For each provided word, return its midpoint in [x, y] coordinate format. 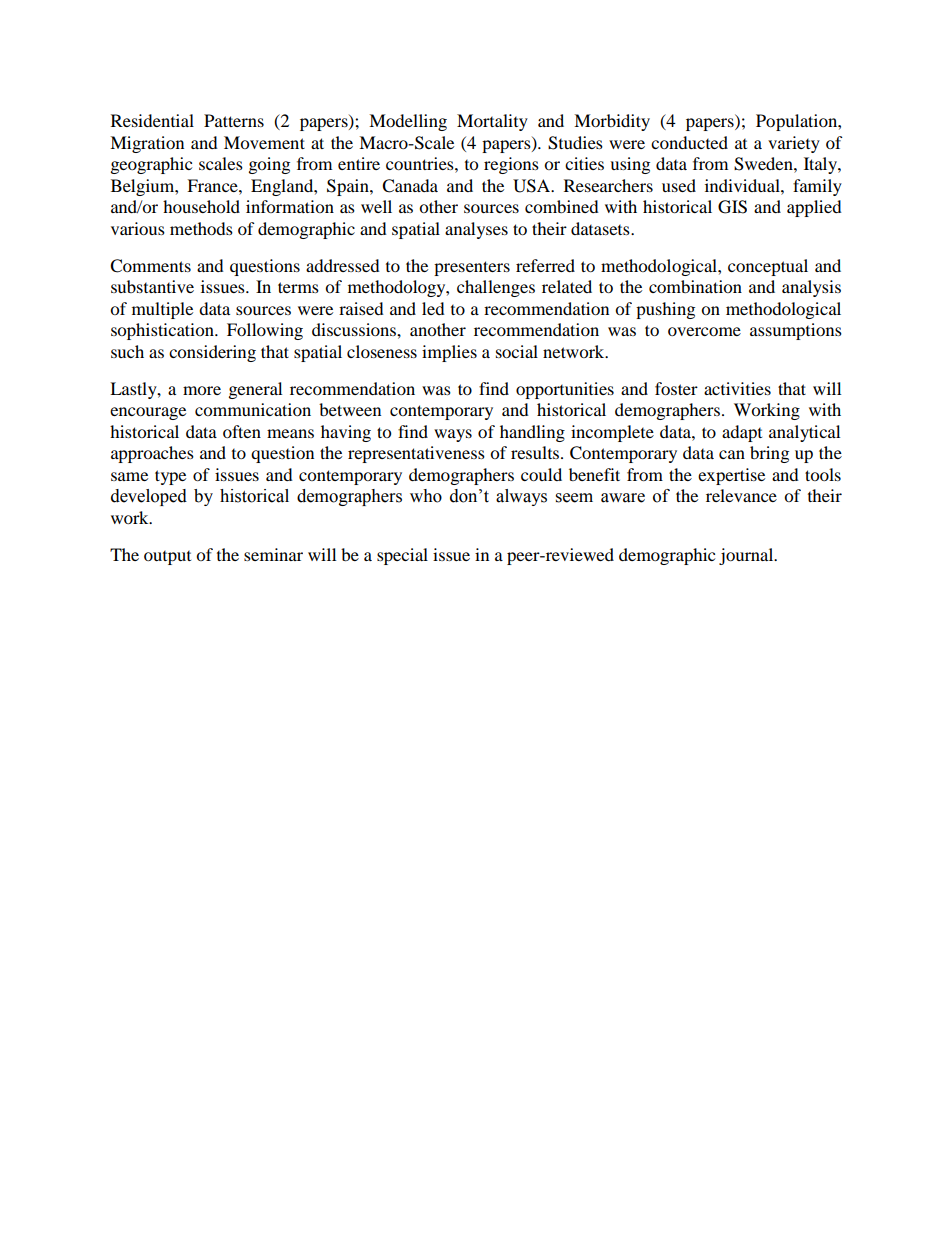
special [402, 556]
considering [212, 353]
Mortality [492, 122]
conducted [689, 142]
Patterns [234, 120]
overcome [704, 331]
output [167, 558]
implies [449, 353]
